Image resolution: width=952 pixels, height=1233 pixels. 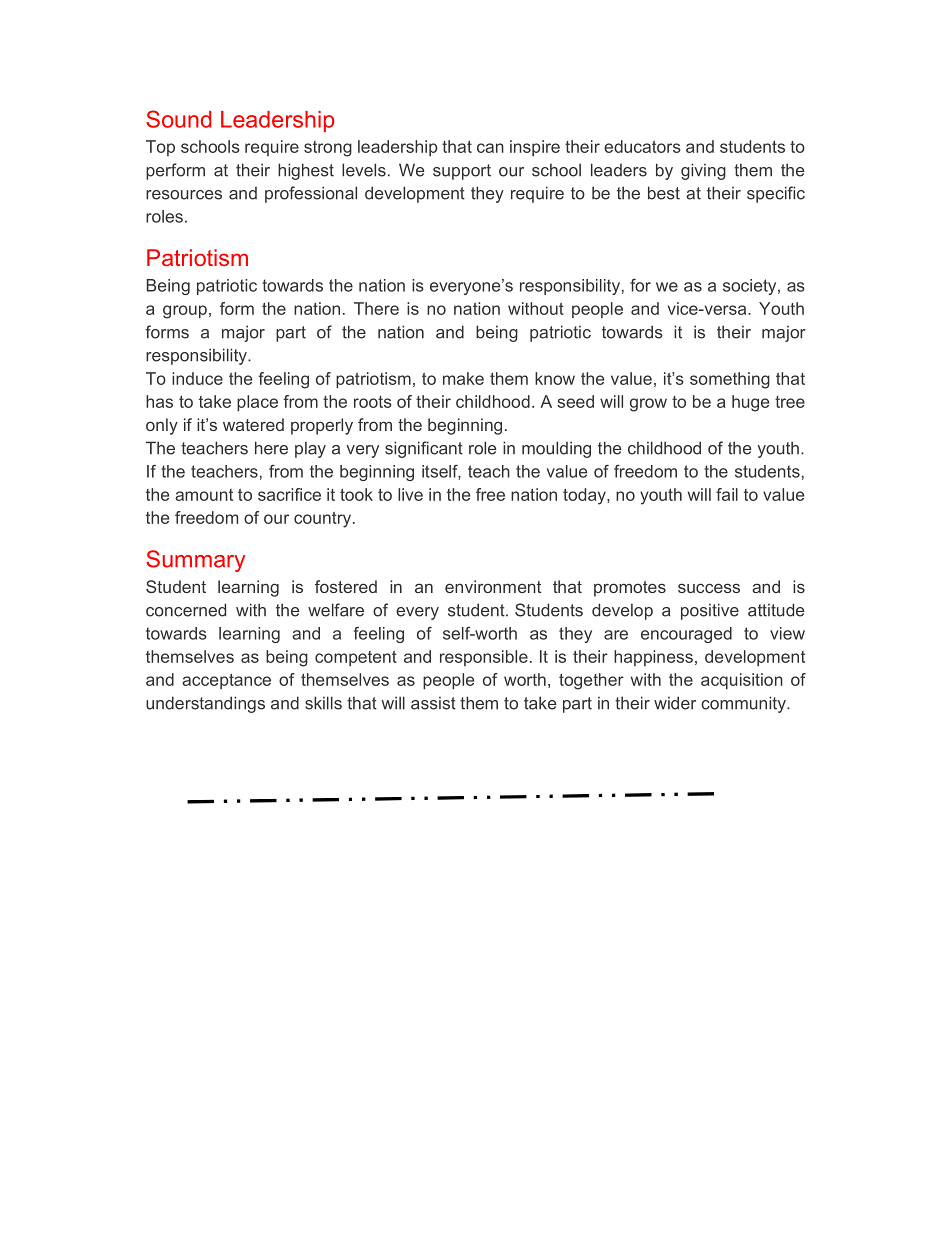 What do you see at coordinates (462, 172) in the screenshot?
I see `support` at bounding box center [462, 172].
